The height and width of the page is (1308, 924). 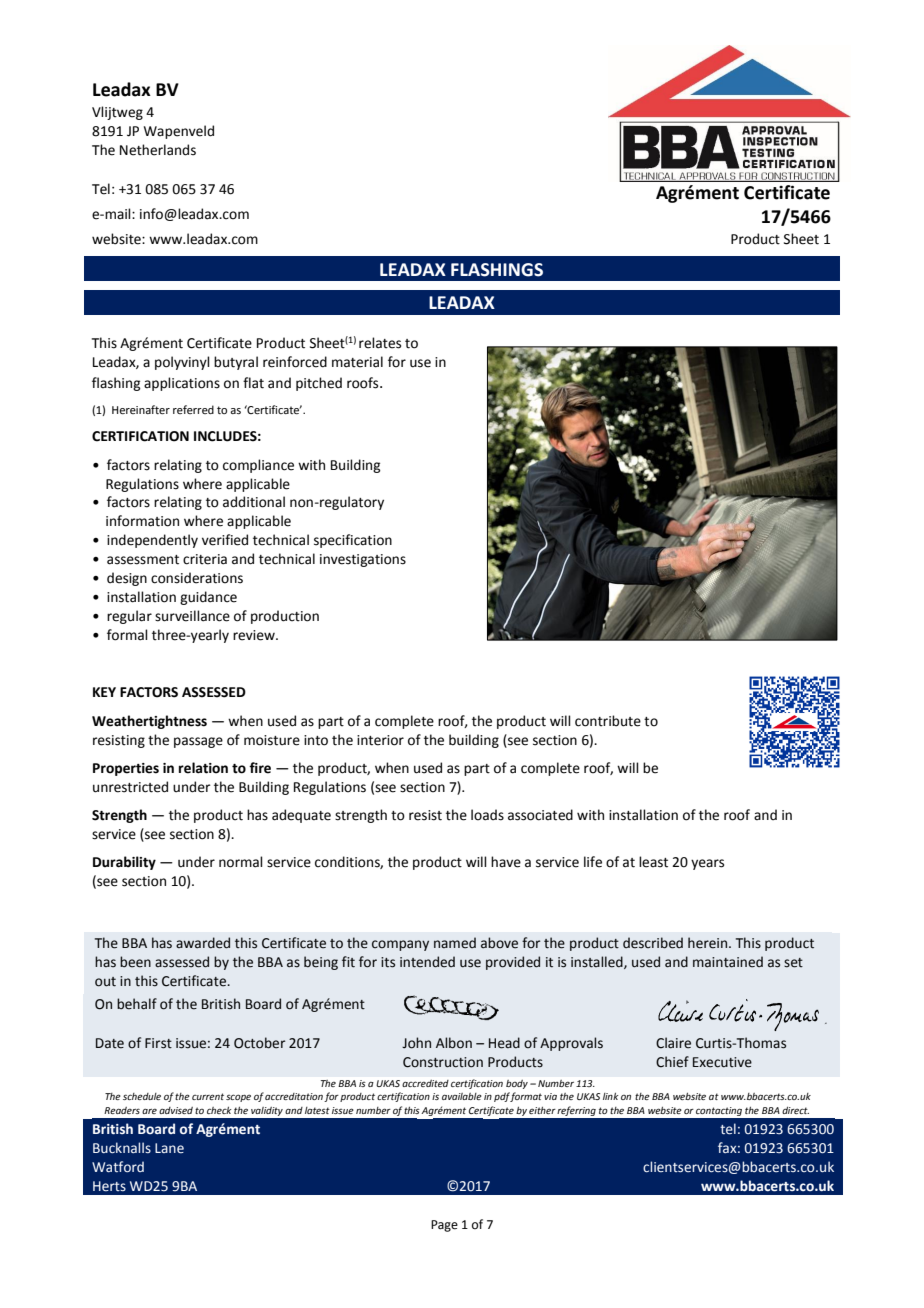 What do you see at coordinates (158, 150) in the page?
I see `Netherlands` at bounding box center [158, 150].
